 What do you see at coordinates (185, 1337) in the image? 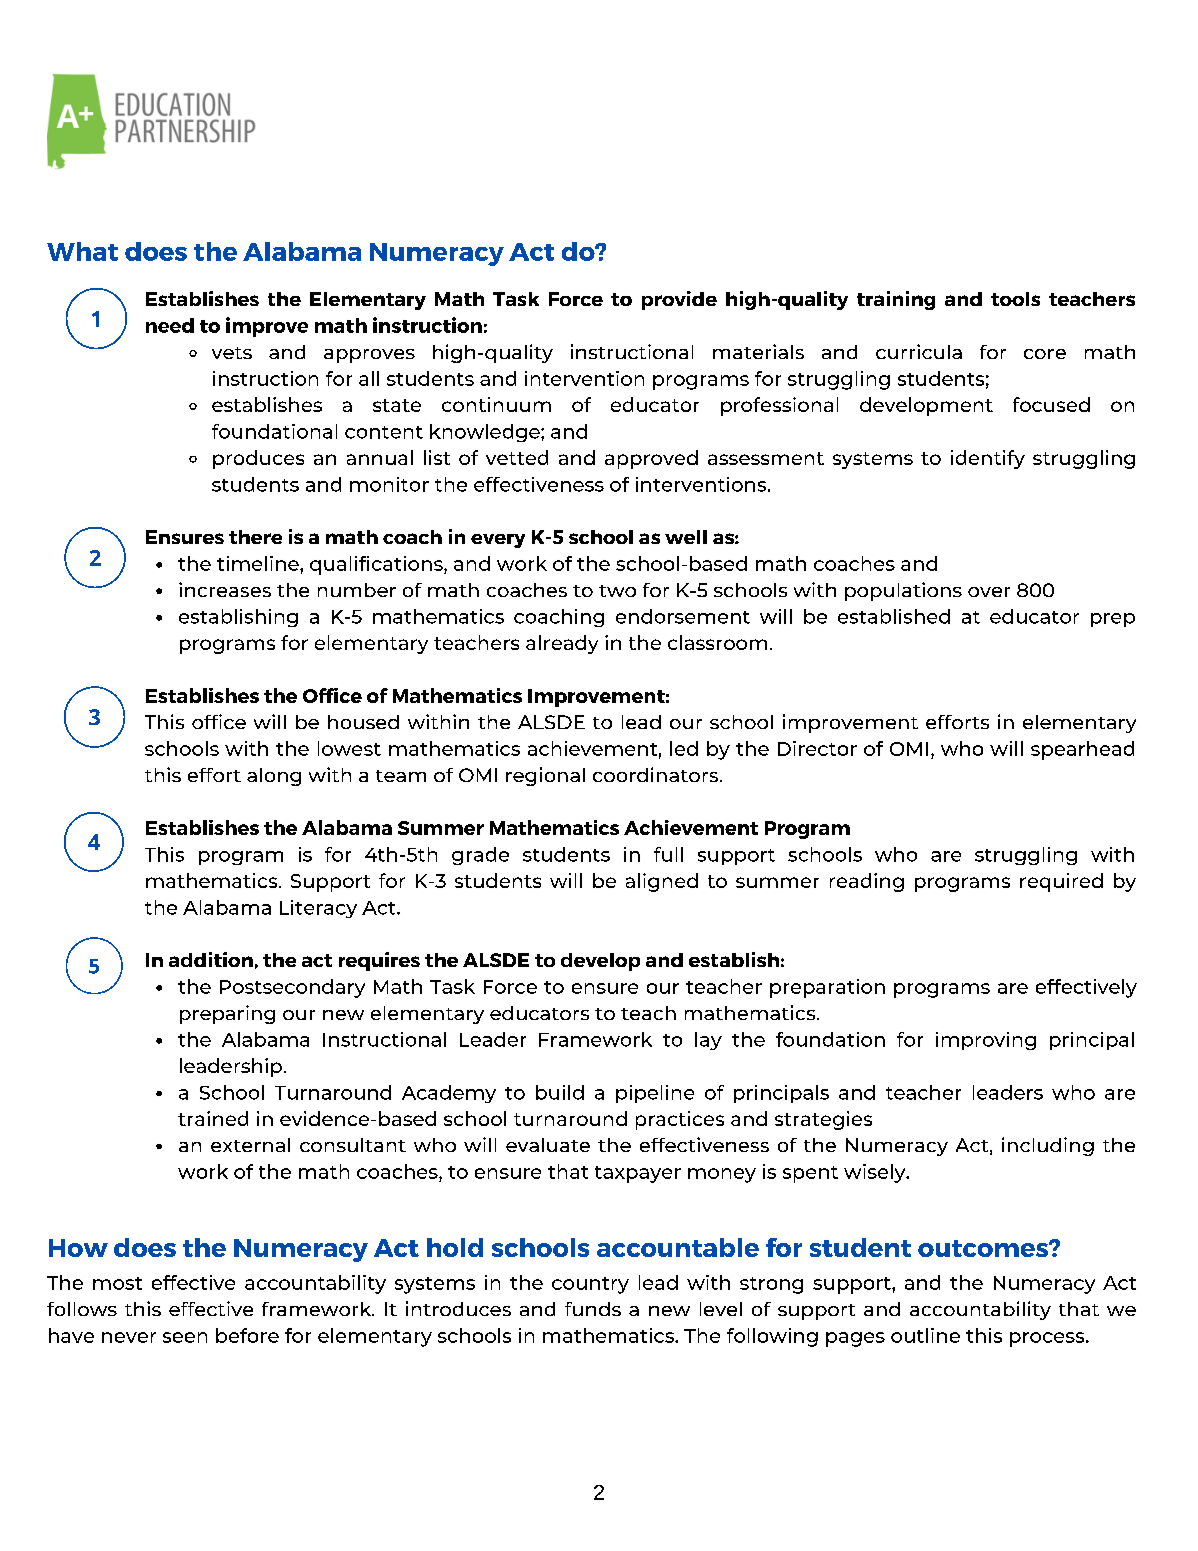
I see `seen` at bounding box center [185, 1337].
